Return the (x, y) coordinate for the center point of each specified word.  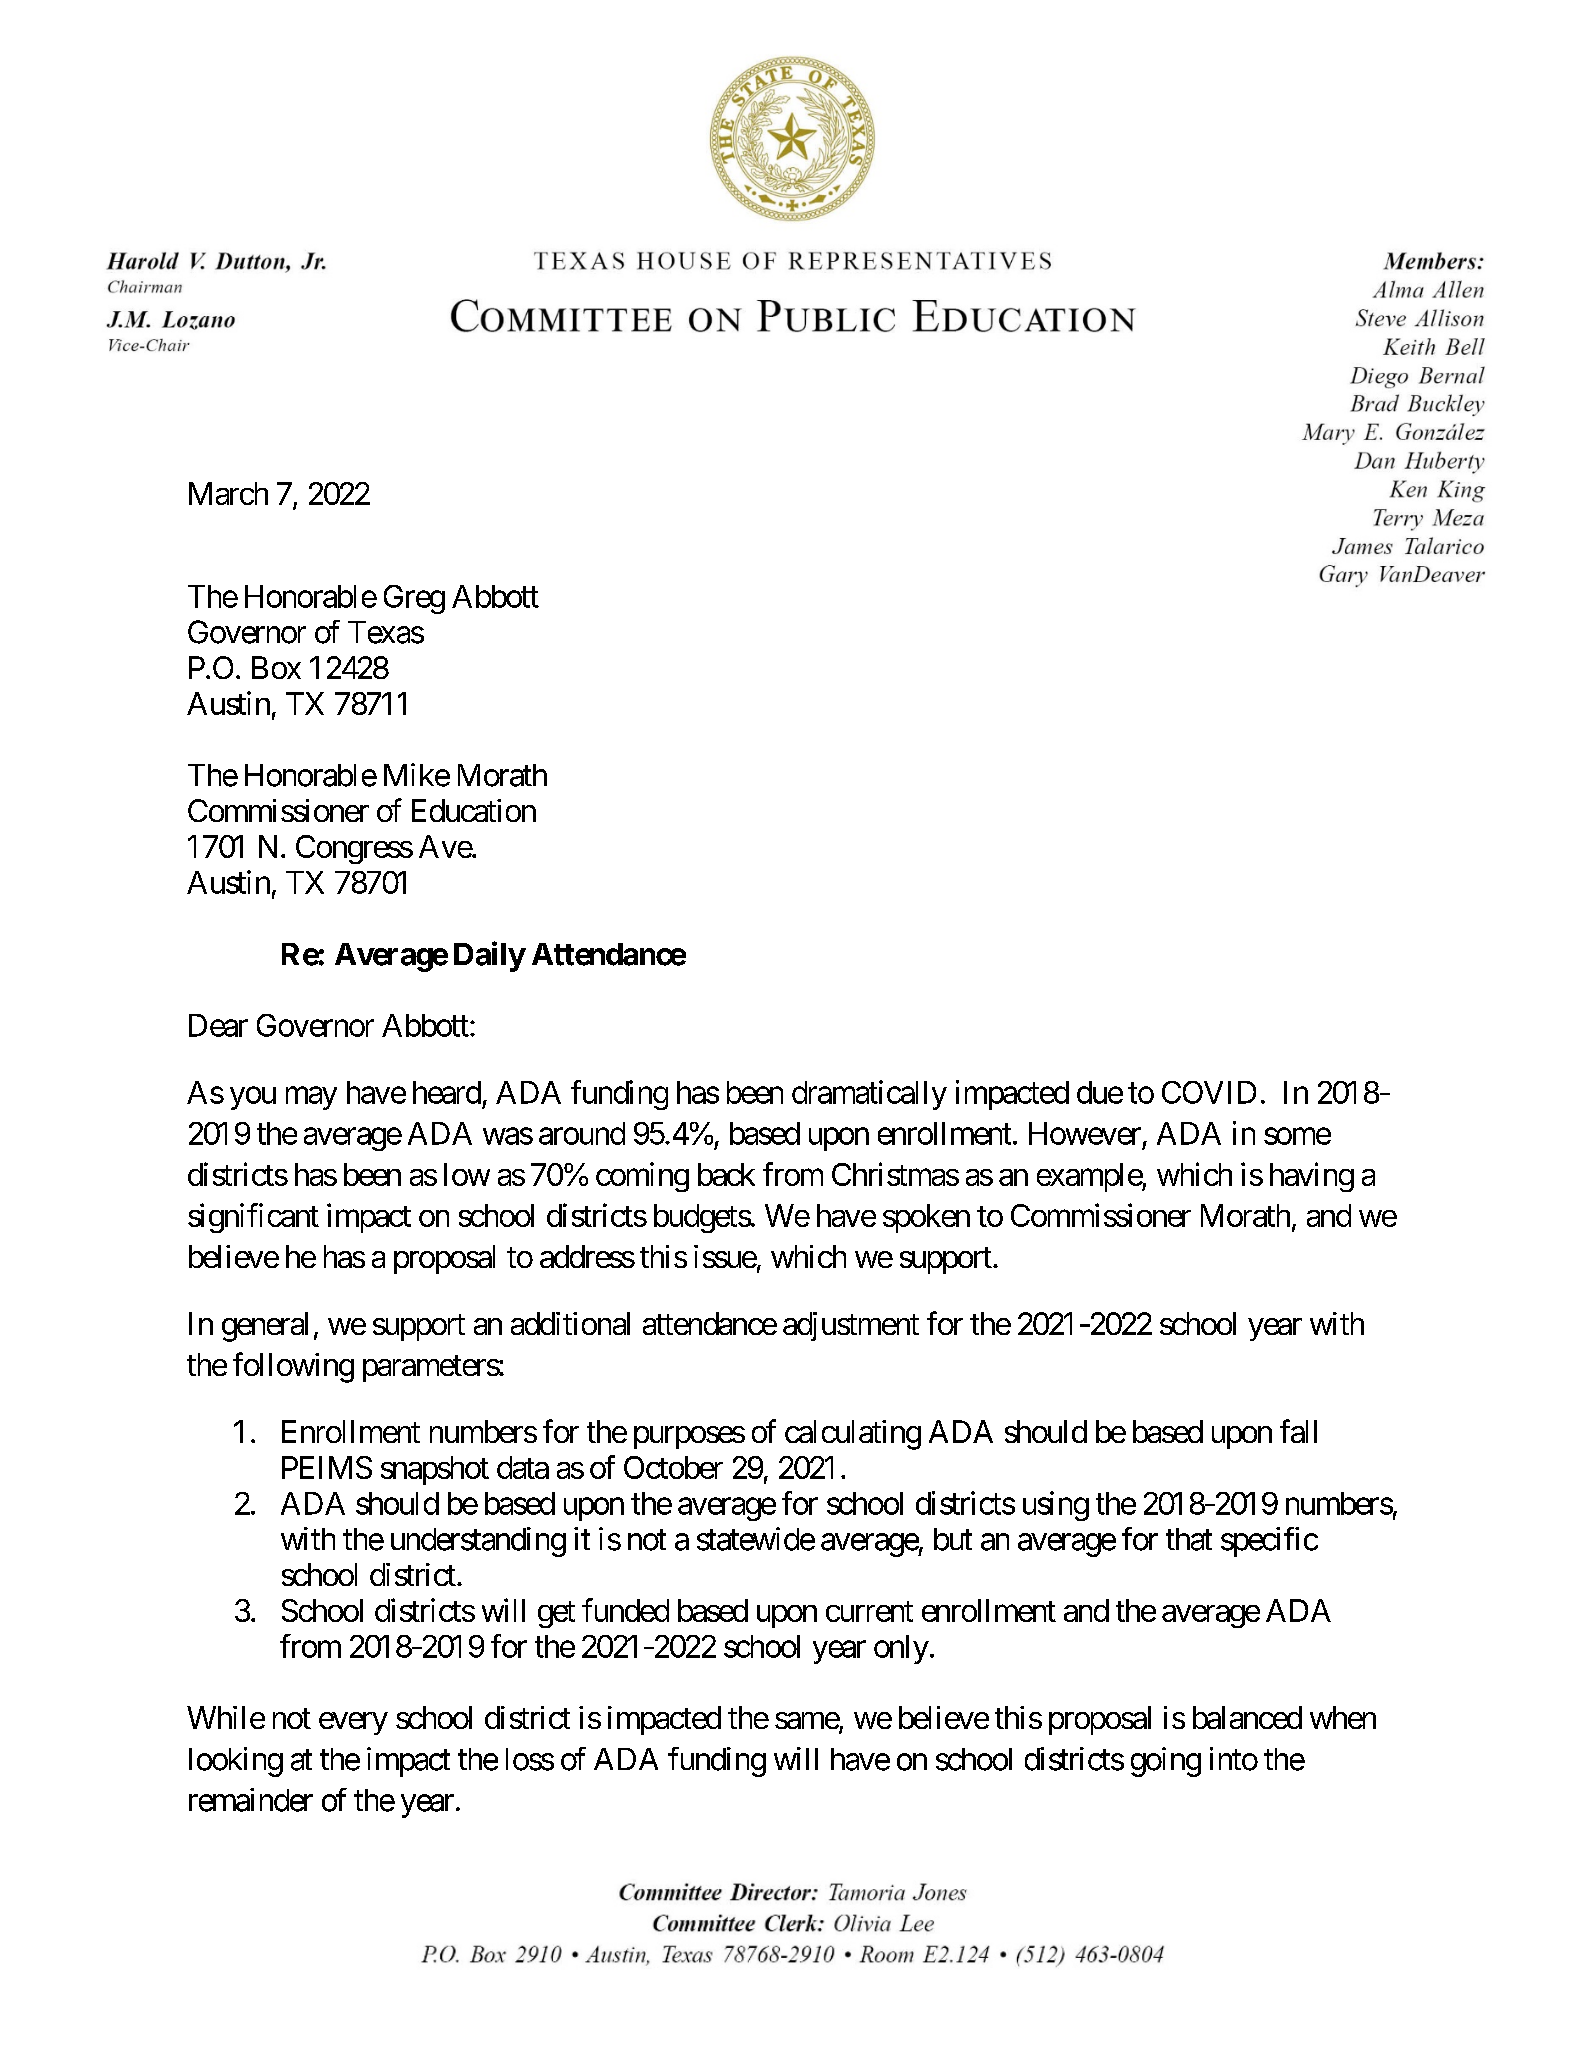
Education (474, 810)
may (311, 1098)
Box (276, 667)
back (726, 1174)
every (353, 1723)
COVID (1209, 1092)
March (228, 493)
